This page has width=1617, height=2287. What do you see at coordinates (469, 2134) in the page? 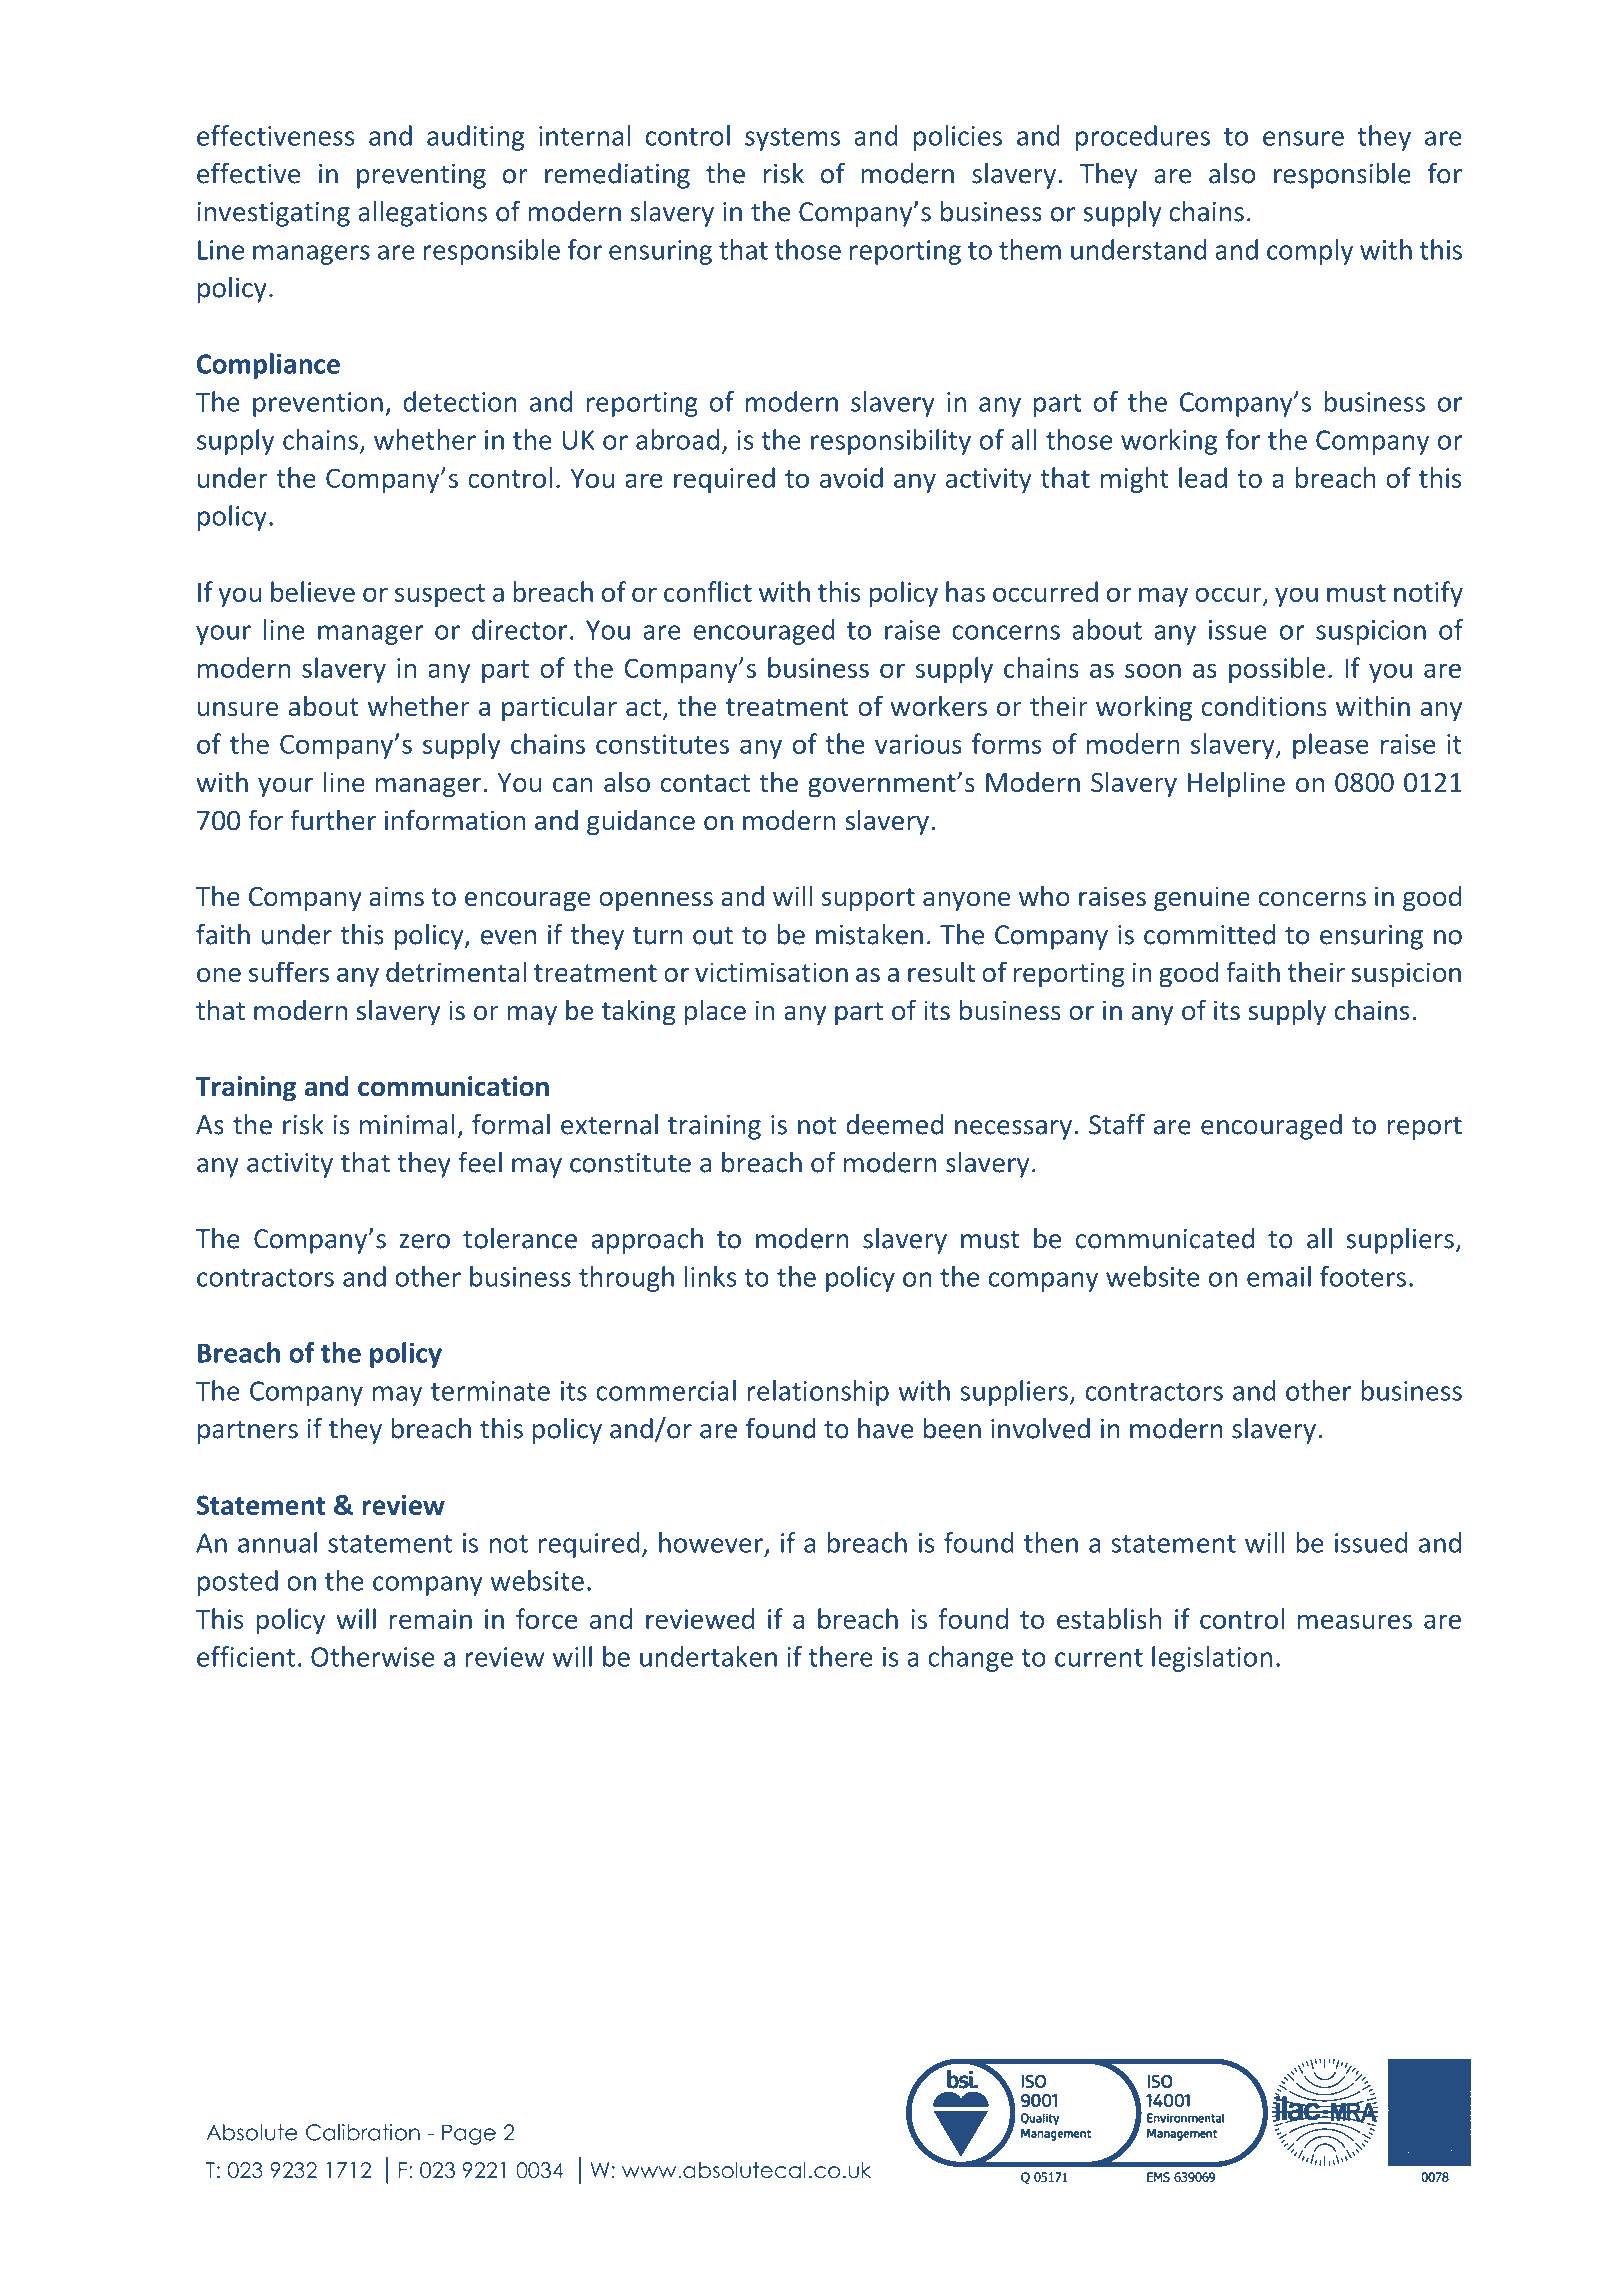
I see `Page` at bounding box center [469, 2134].
